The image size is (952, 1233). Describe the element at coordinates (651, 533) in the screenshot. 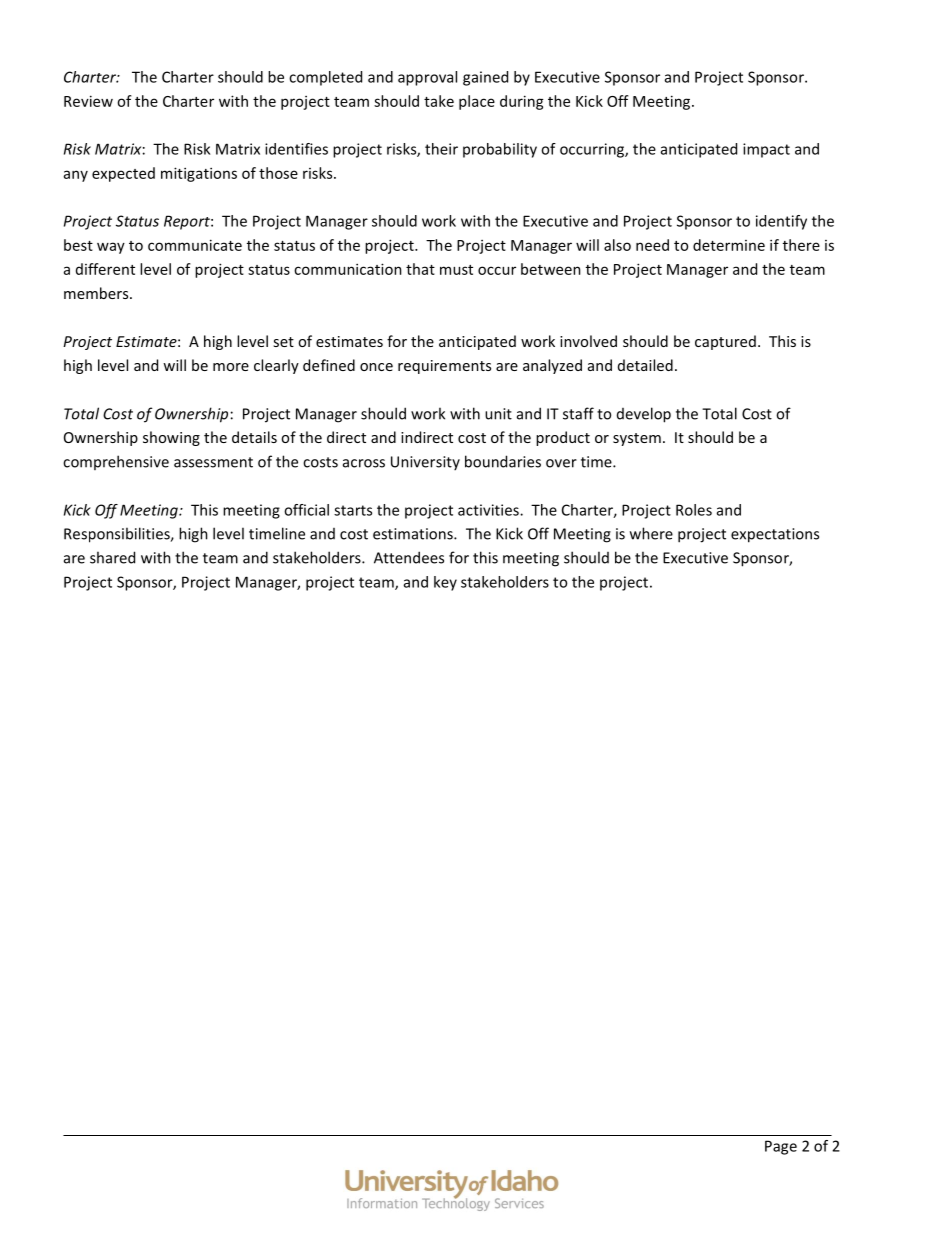

I see `where` at that location.
